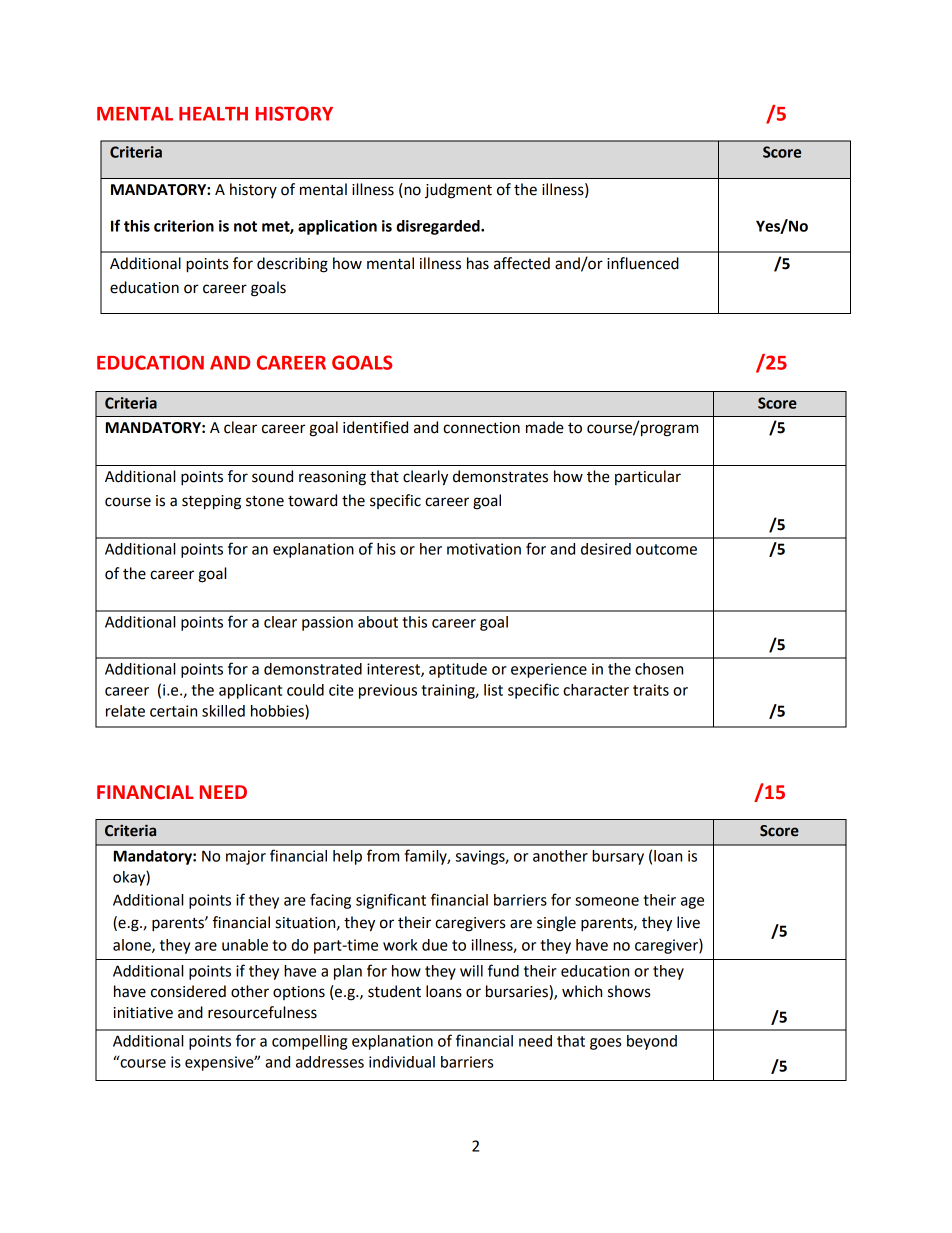 This document has height=1233, width=952. What do you see at coordinates (383, 855) in the document?
I see `from` at bounding box center [383, 855].
